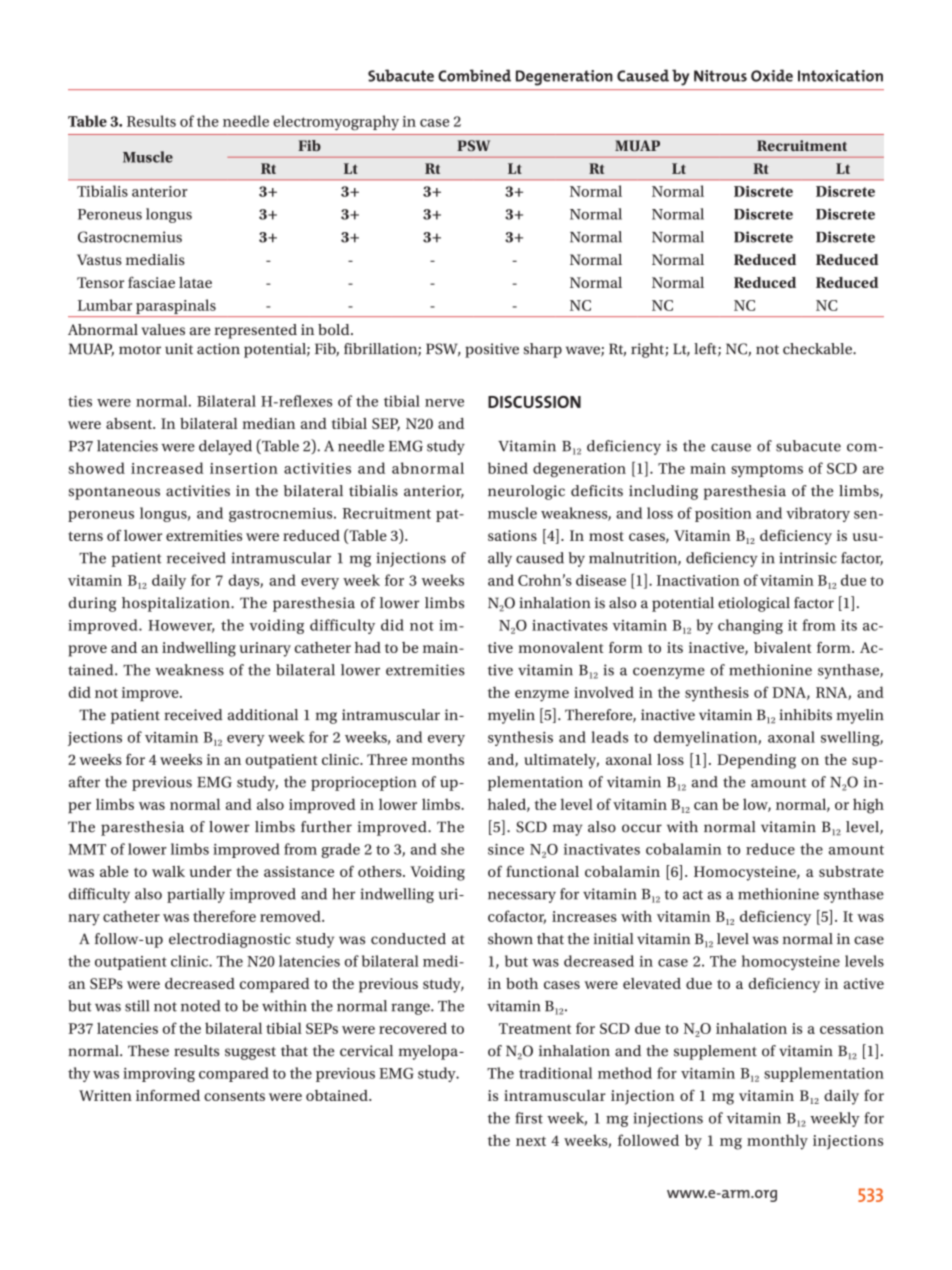 The image size is (952, 1270). Describe the element at coordinates (720, 76) in the page. I see `Nitrous` at that location.
